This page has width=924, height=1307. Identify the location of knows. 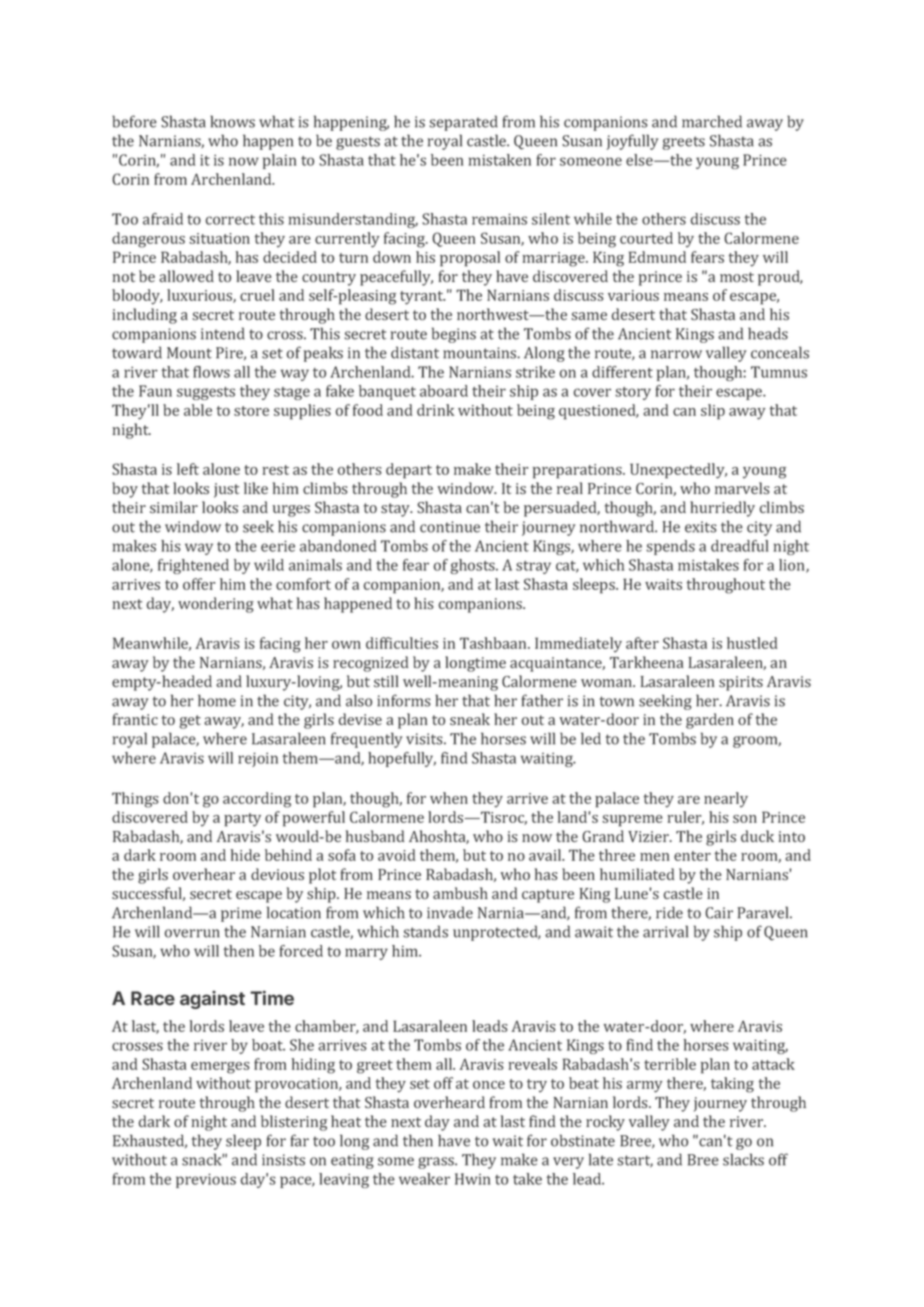
(232, 121).
